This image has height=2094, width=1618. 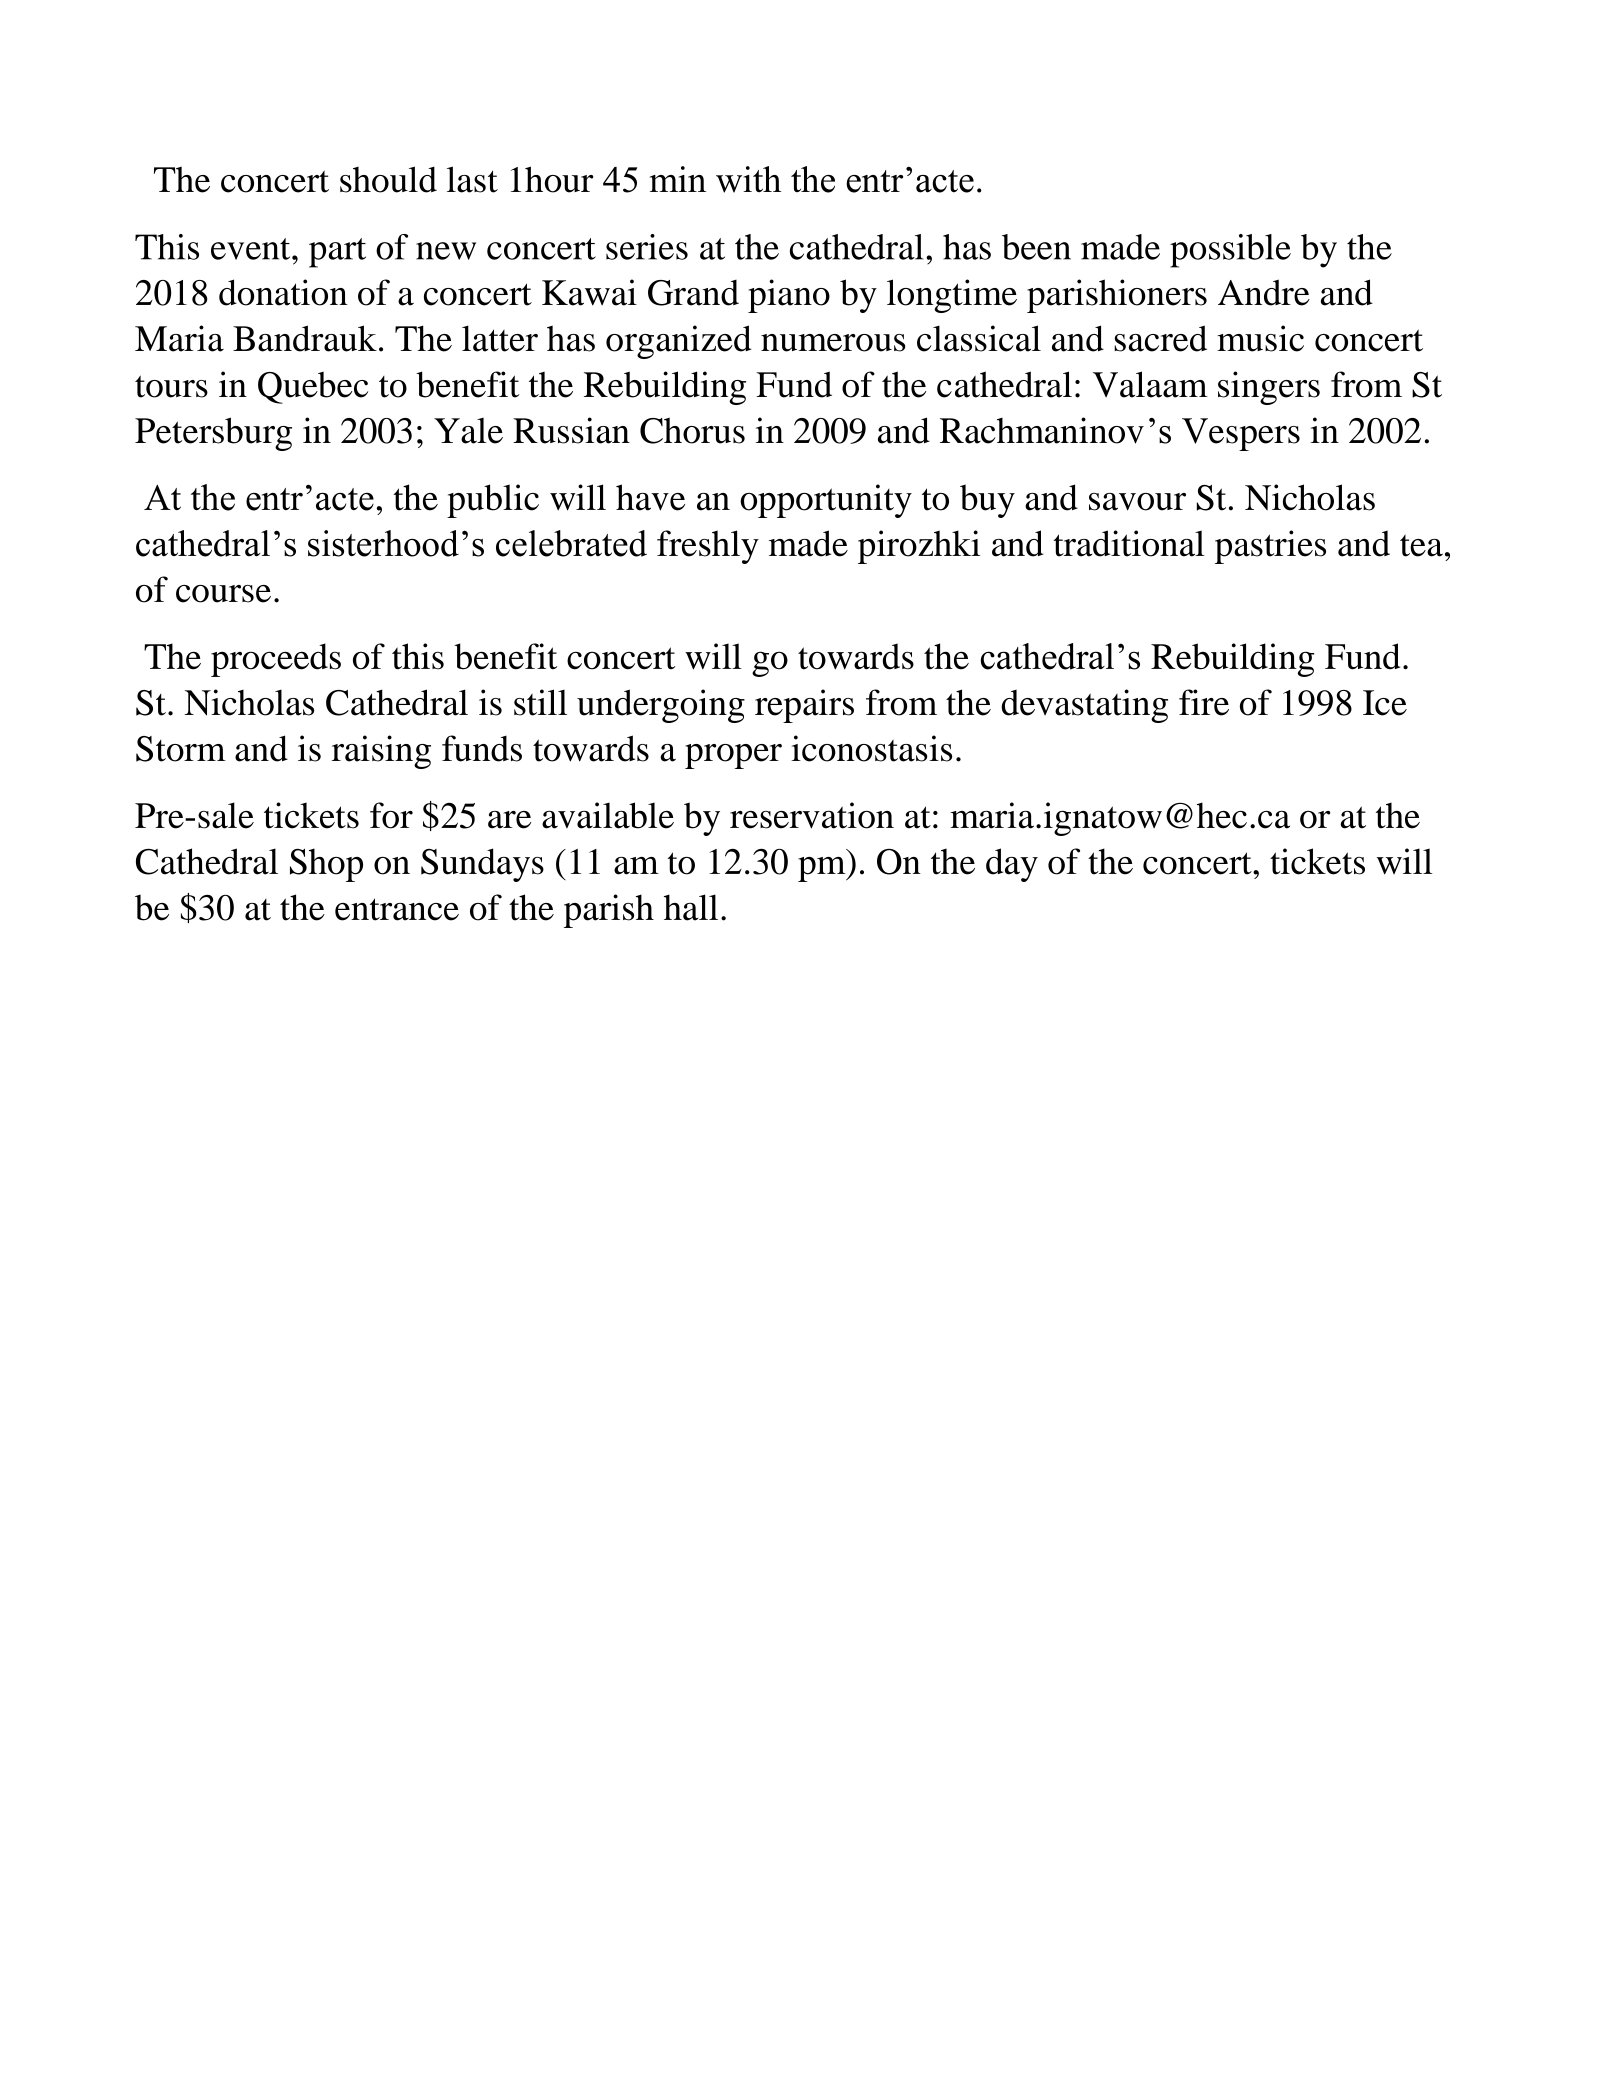 What do you see at coordinates (326, 865) in the image?
I see `Shop` at bounding box center [326, 865].
